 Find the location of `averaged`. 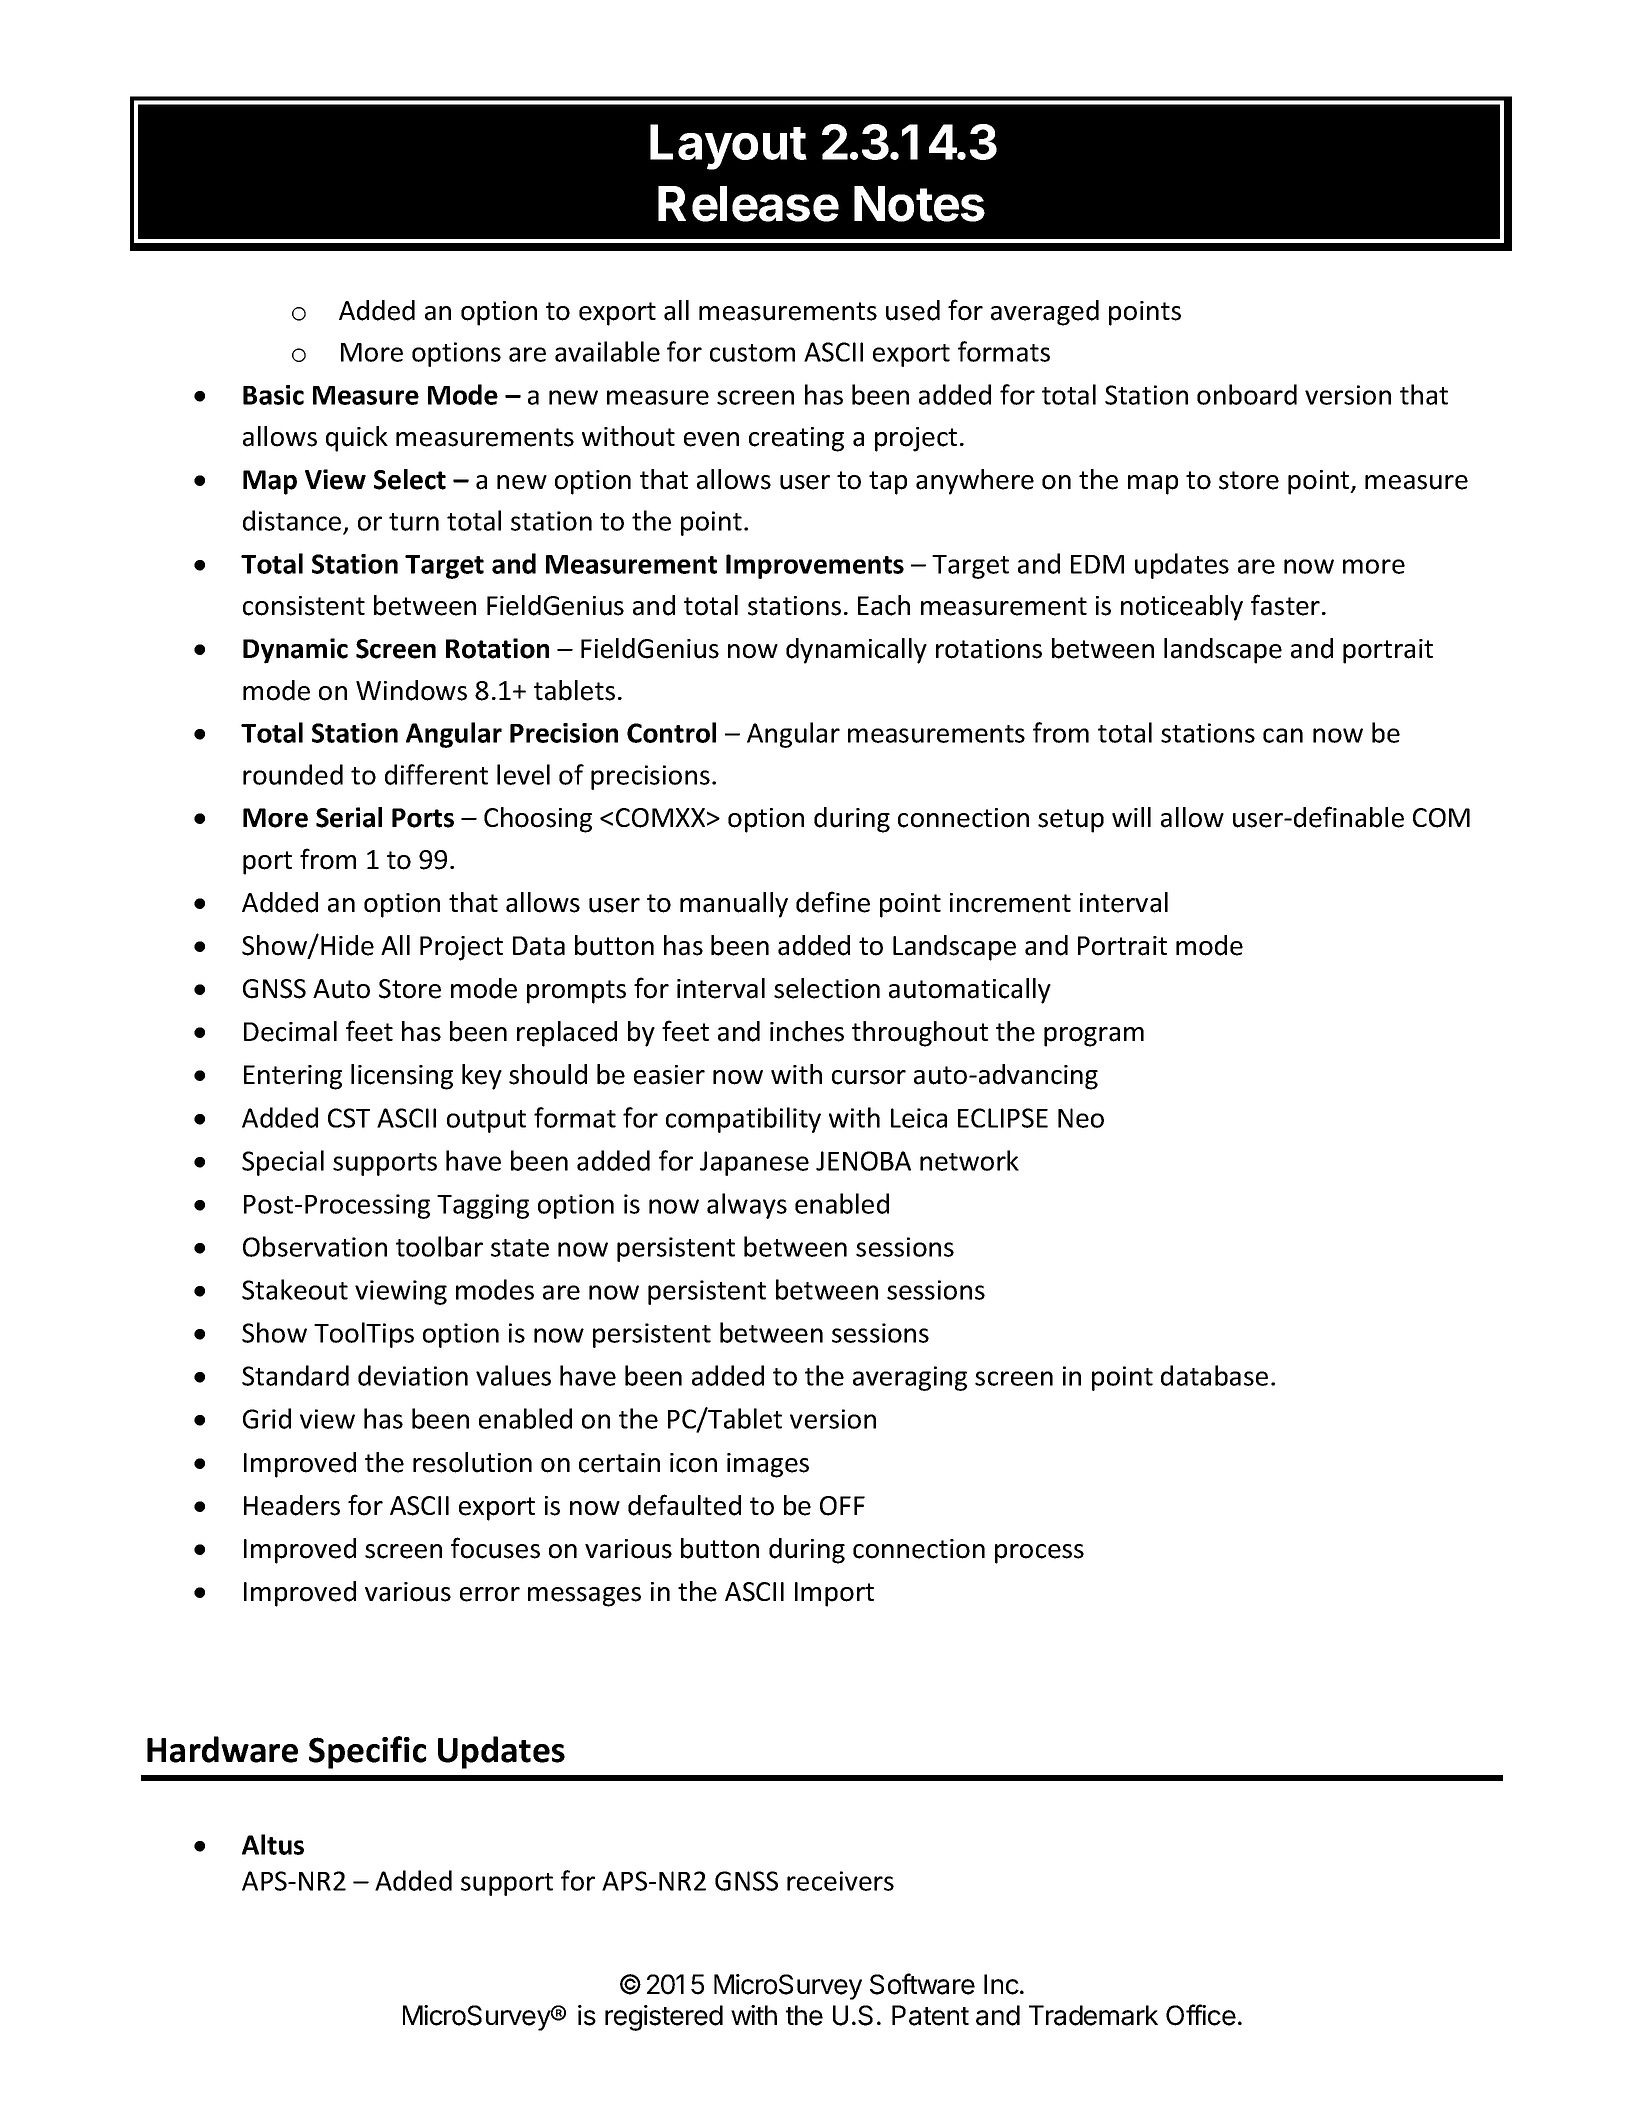

averaged is located at coordinates (1045, 313).
